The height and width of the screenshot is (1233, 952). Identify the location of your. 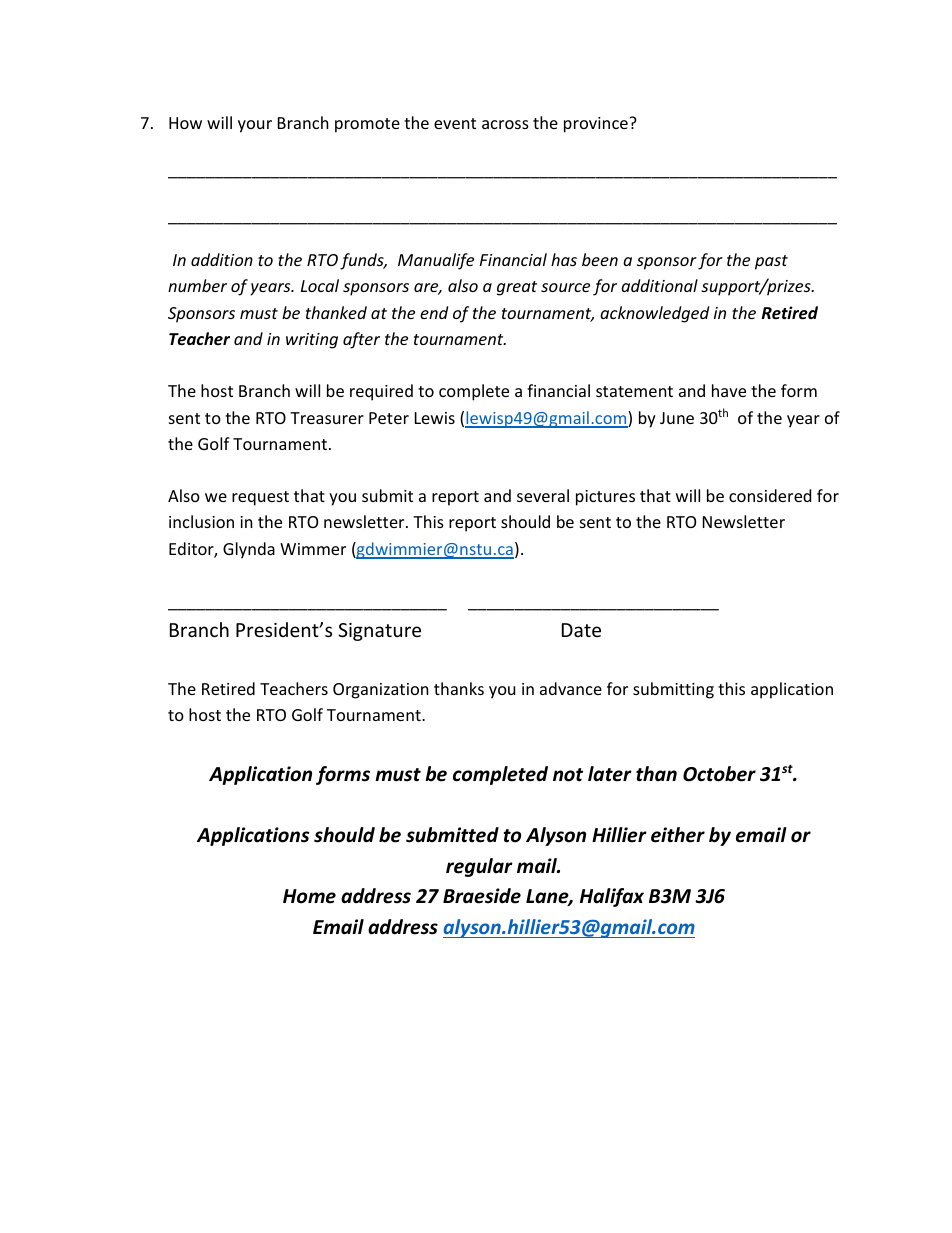
(255, 126).
